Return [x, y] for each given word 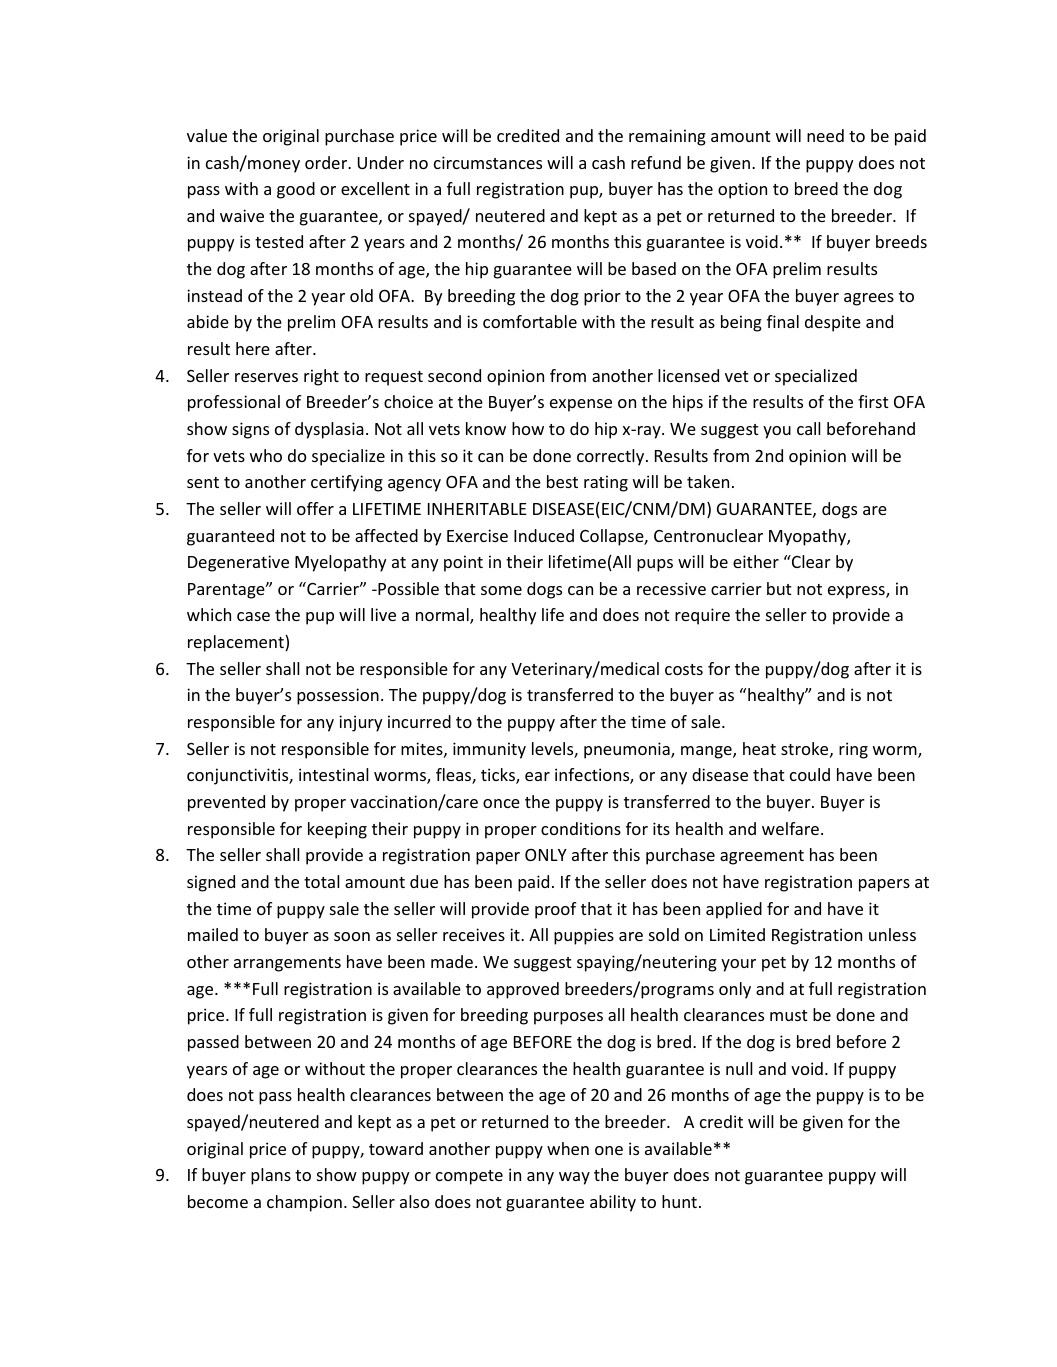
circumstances [488, 162]
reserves [266, 377]
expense [581, 405]
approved [523, 990]
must [789, 1015]
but [779, 588]
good [296, 190]
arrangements [287, 964]
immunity [489, 750]
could [810, 774]
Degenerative [238, 563]
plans [271, 1176]
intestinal [334, 774]
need [825, 135]
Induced [544, 535]
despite [833, 323]
